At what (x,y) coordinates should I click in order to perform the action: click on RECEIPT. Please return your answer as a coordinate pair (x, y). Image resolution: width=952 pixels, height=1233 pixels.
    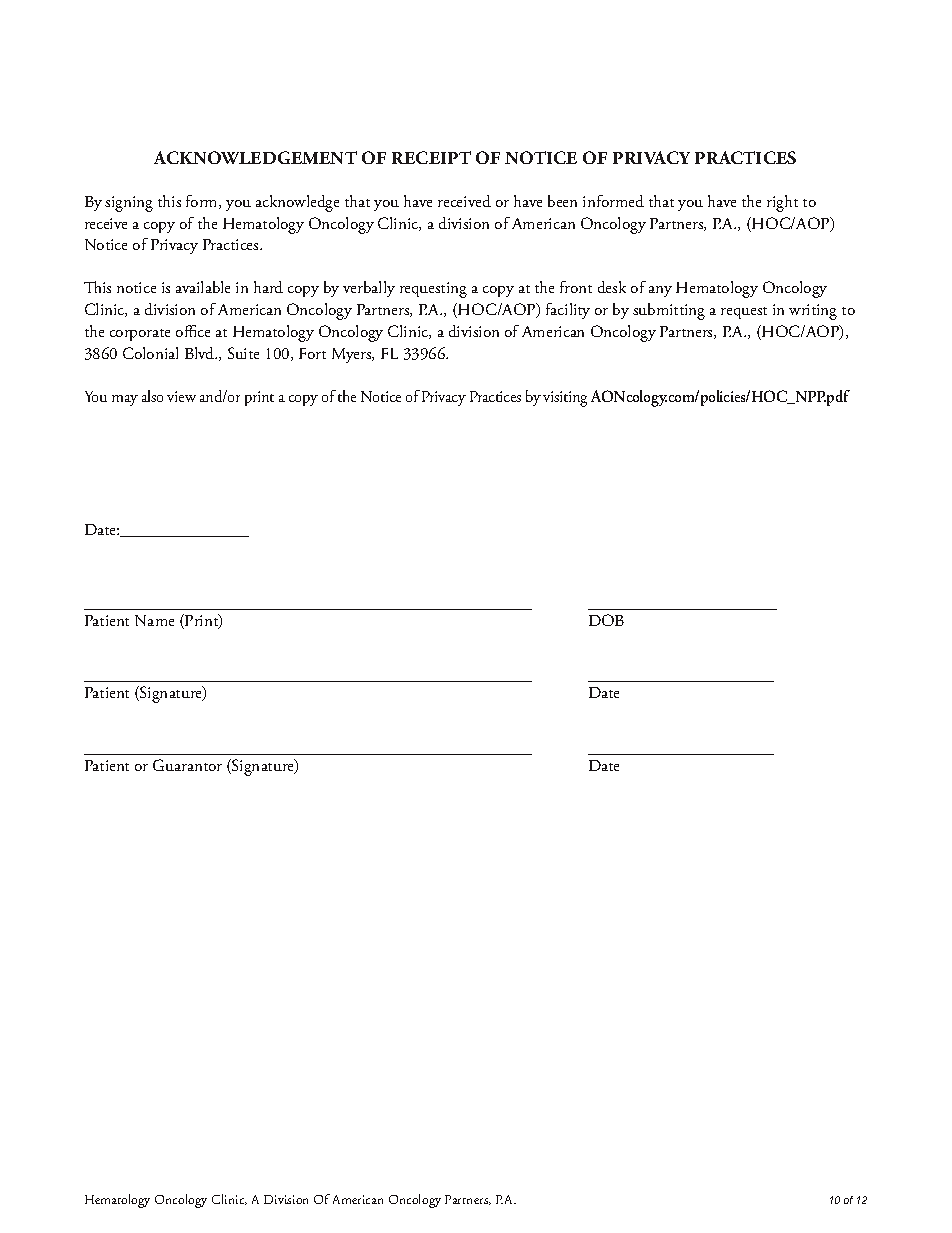
    Looking at the image, I should click on (431, 157).
